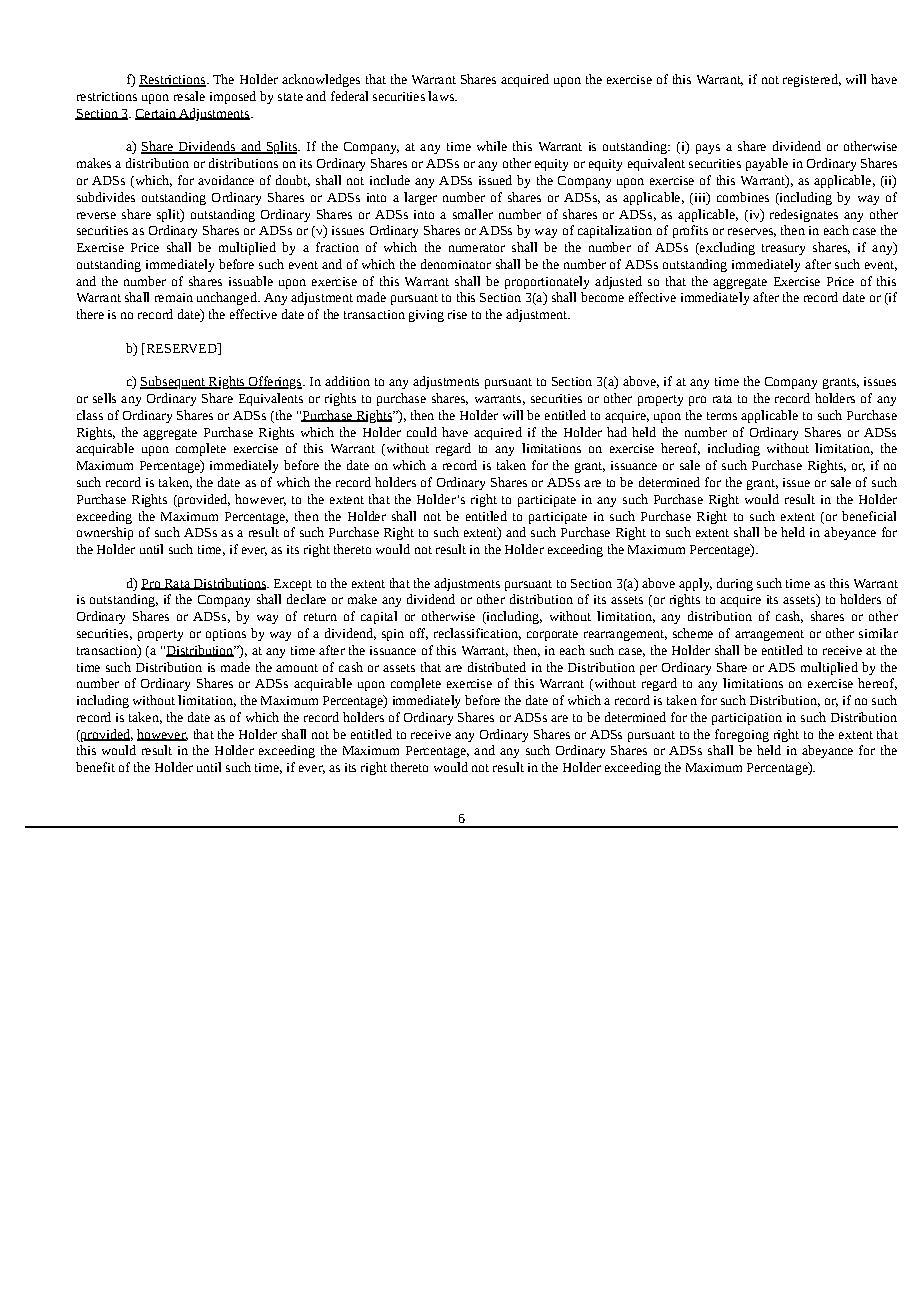 The width and height of the screenshot is (924, 1308). What do you see at coordinates (233, 97) in the screenshot?
I see `imposed` at bounding box center [233, 97].
